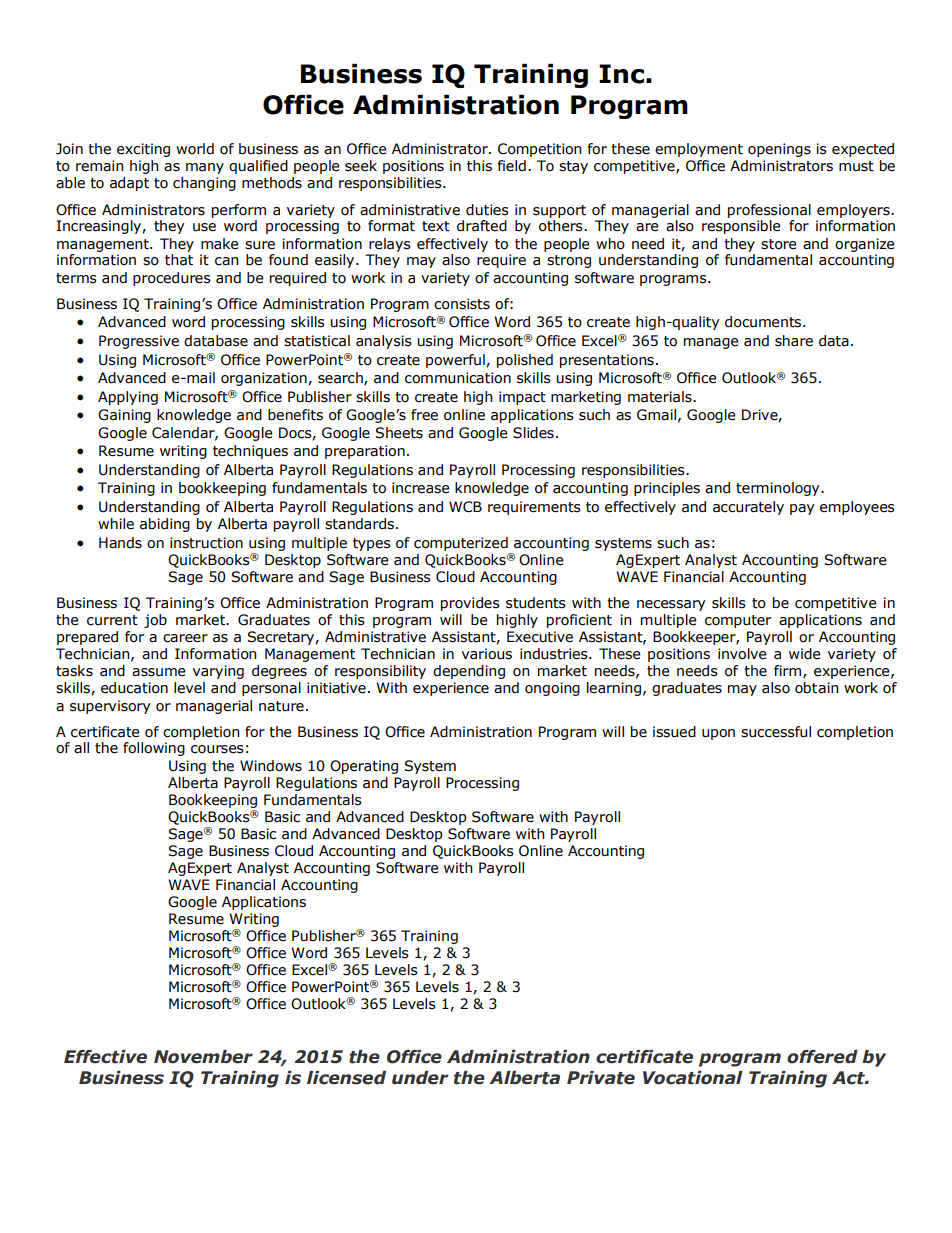  I want to click on openings, so click(779, 150).
